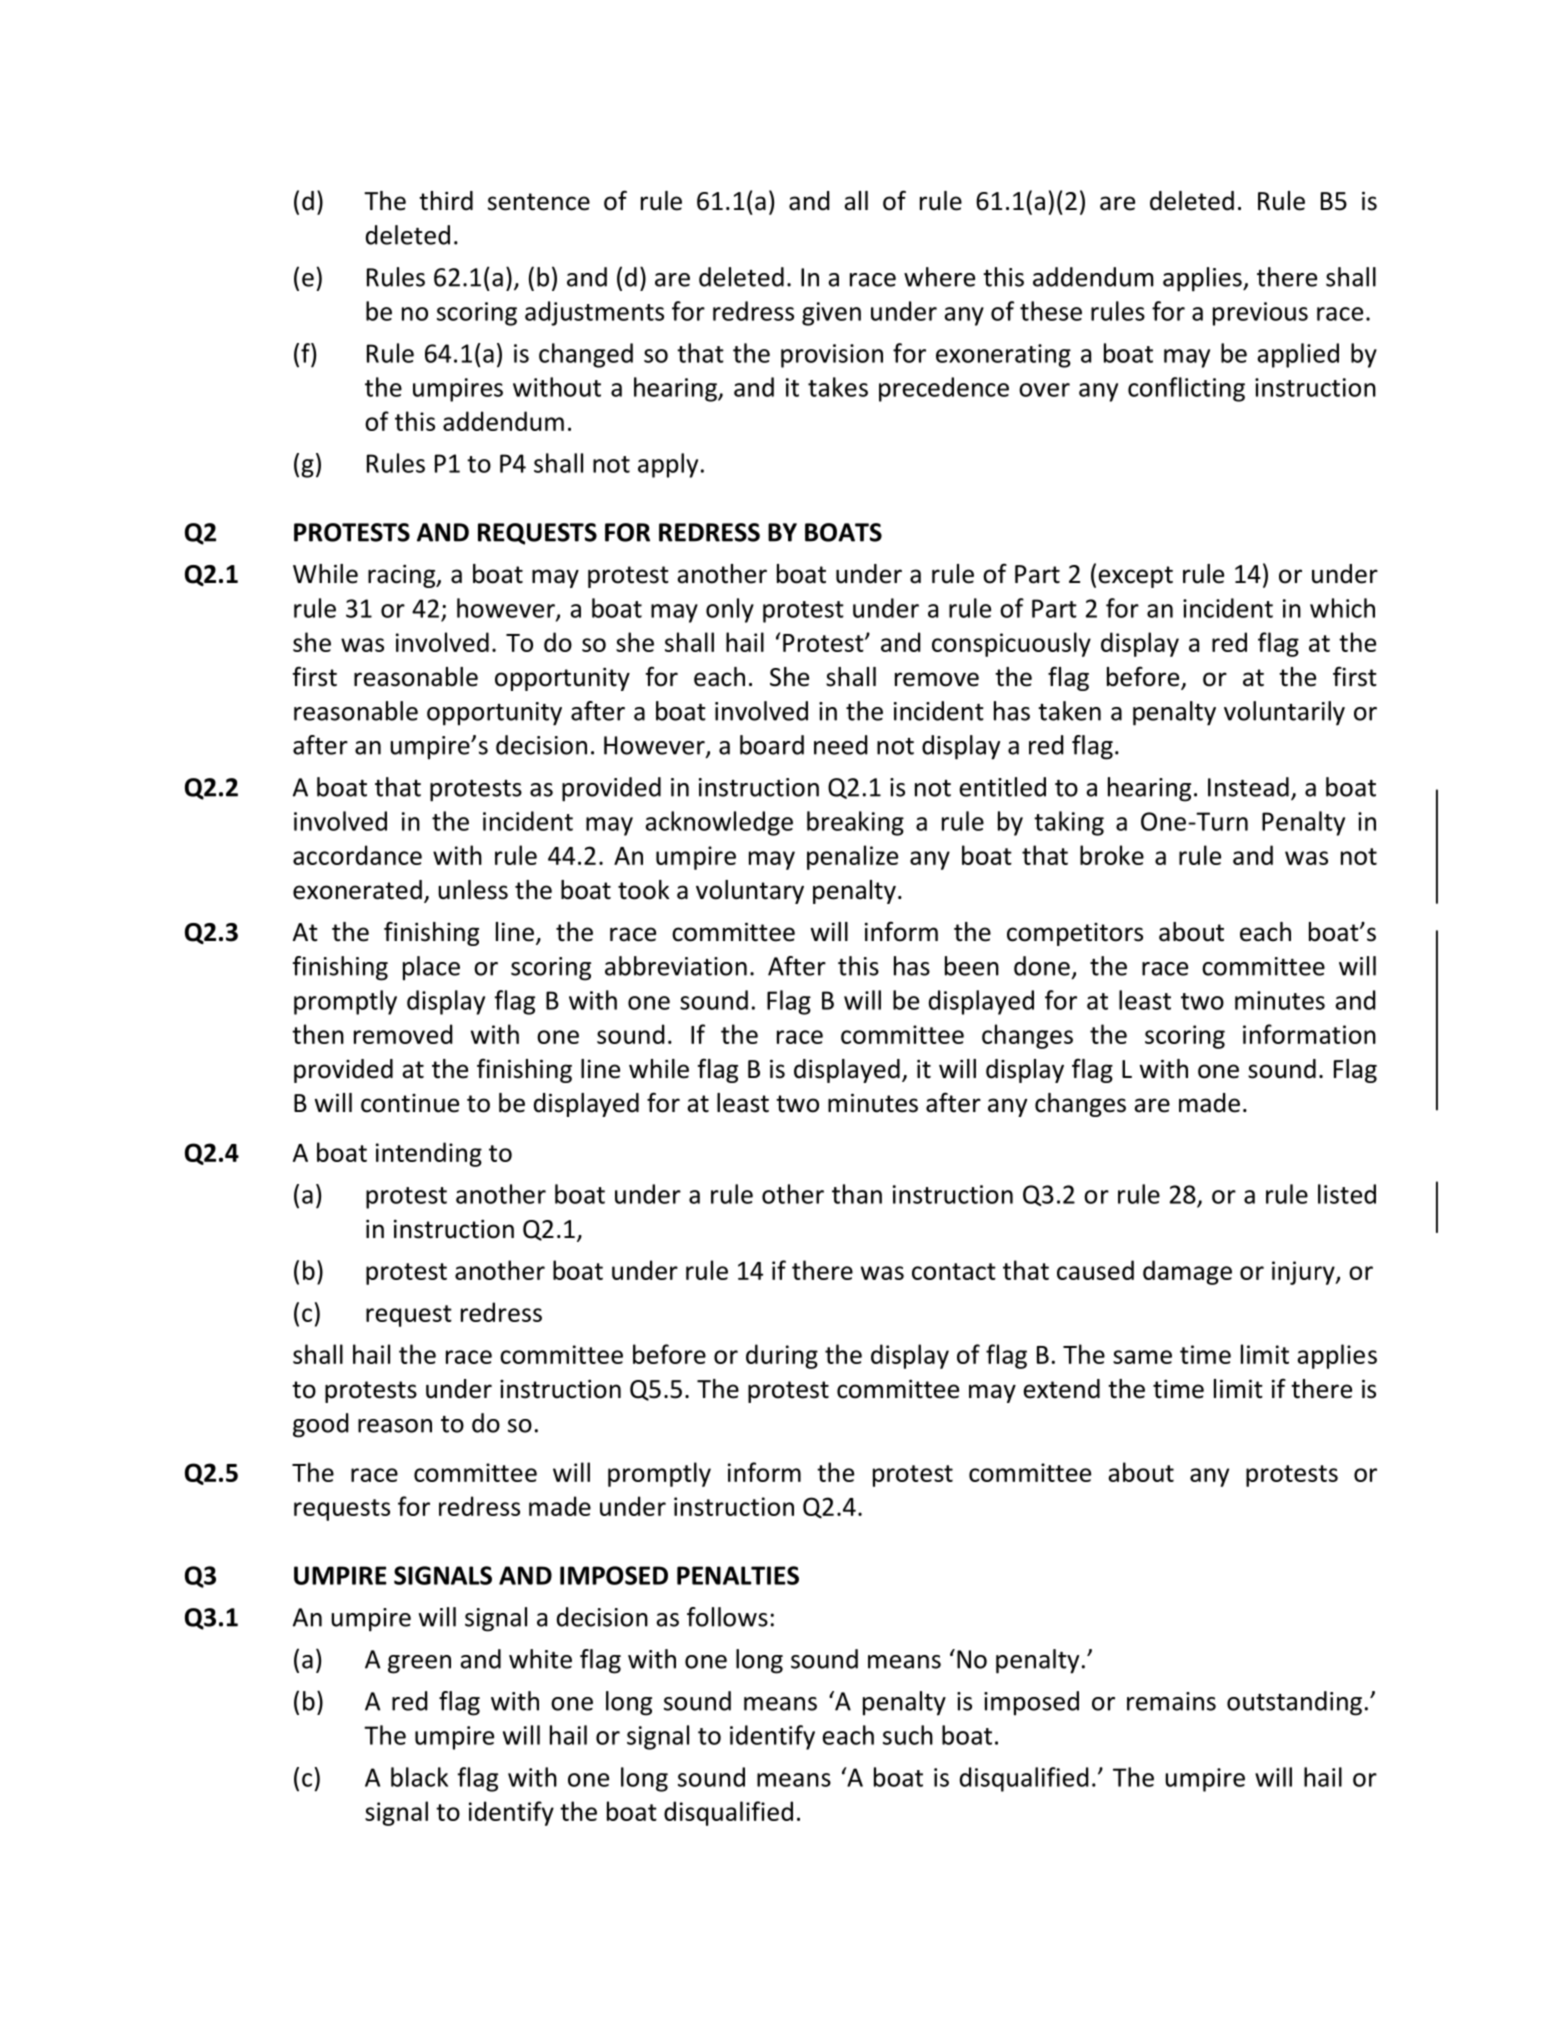  I want to click on damage, so click(1187, 1272).
